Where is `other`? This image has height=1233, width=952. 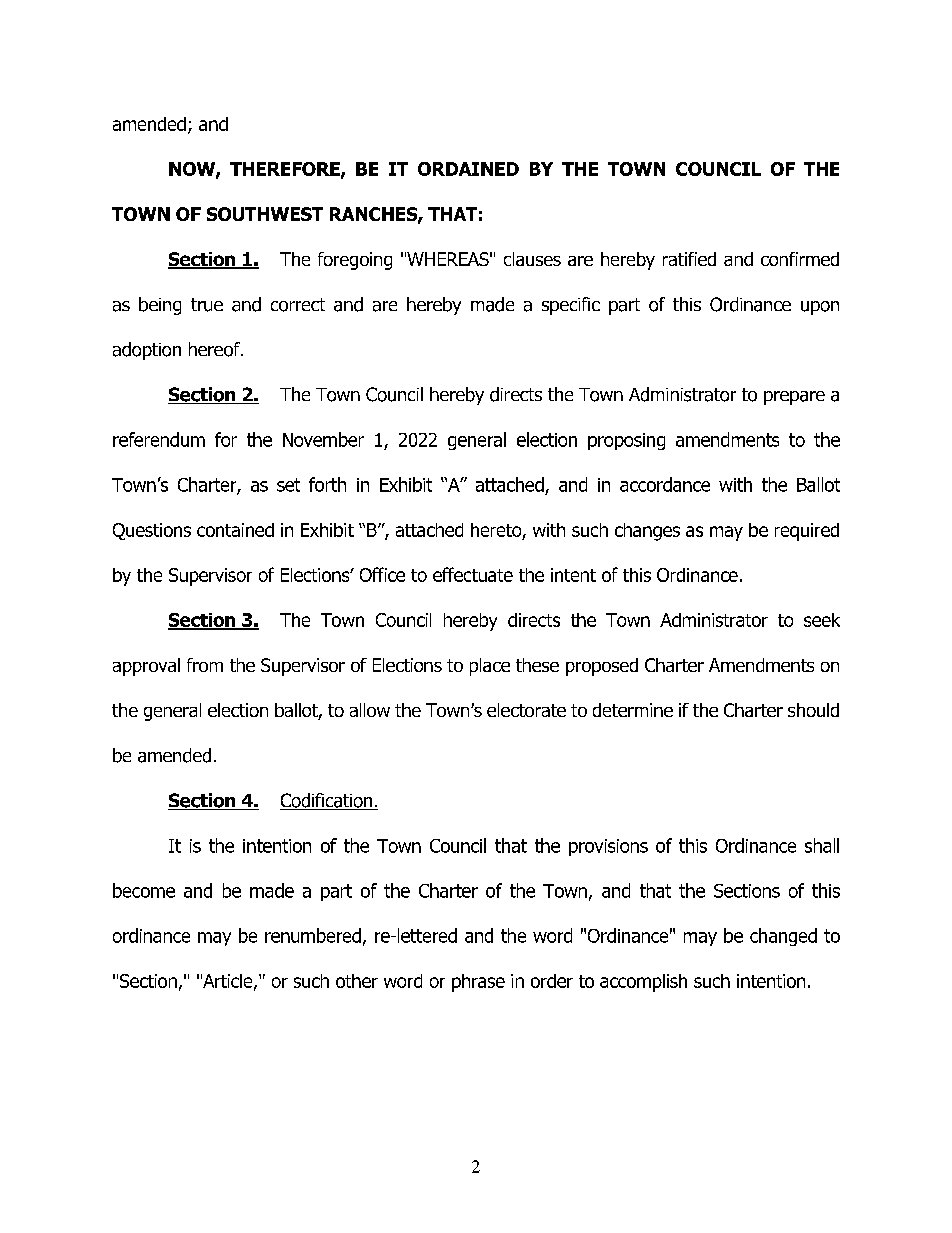 other is located at coordinates (357, 981).
